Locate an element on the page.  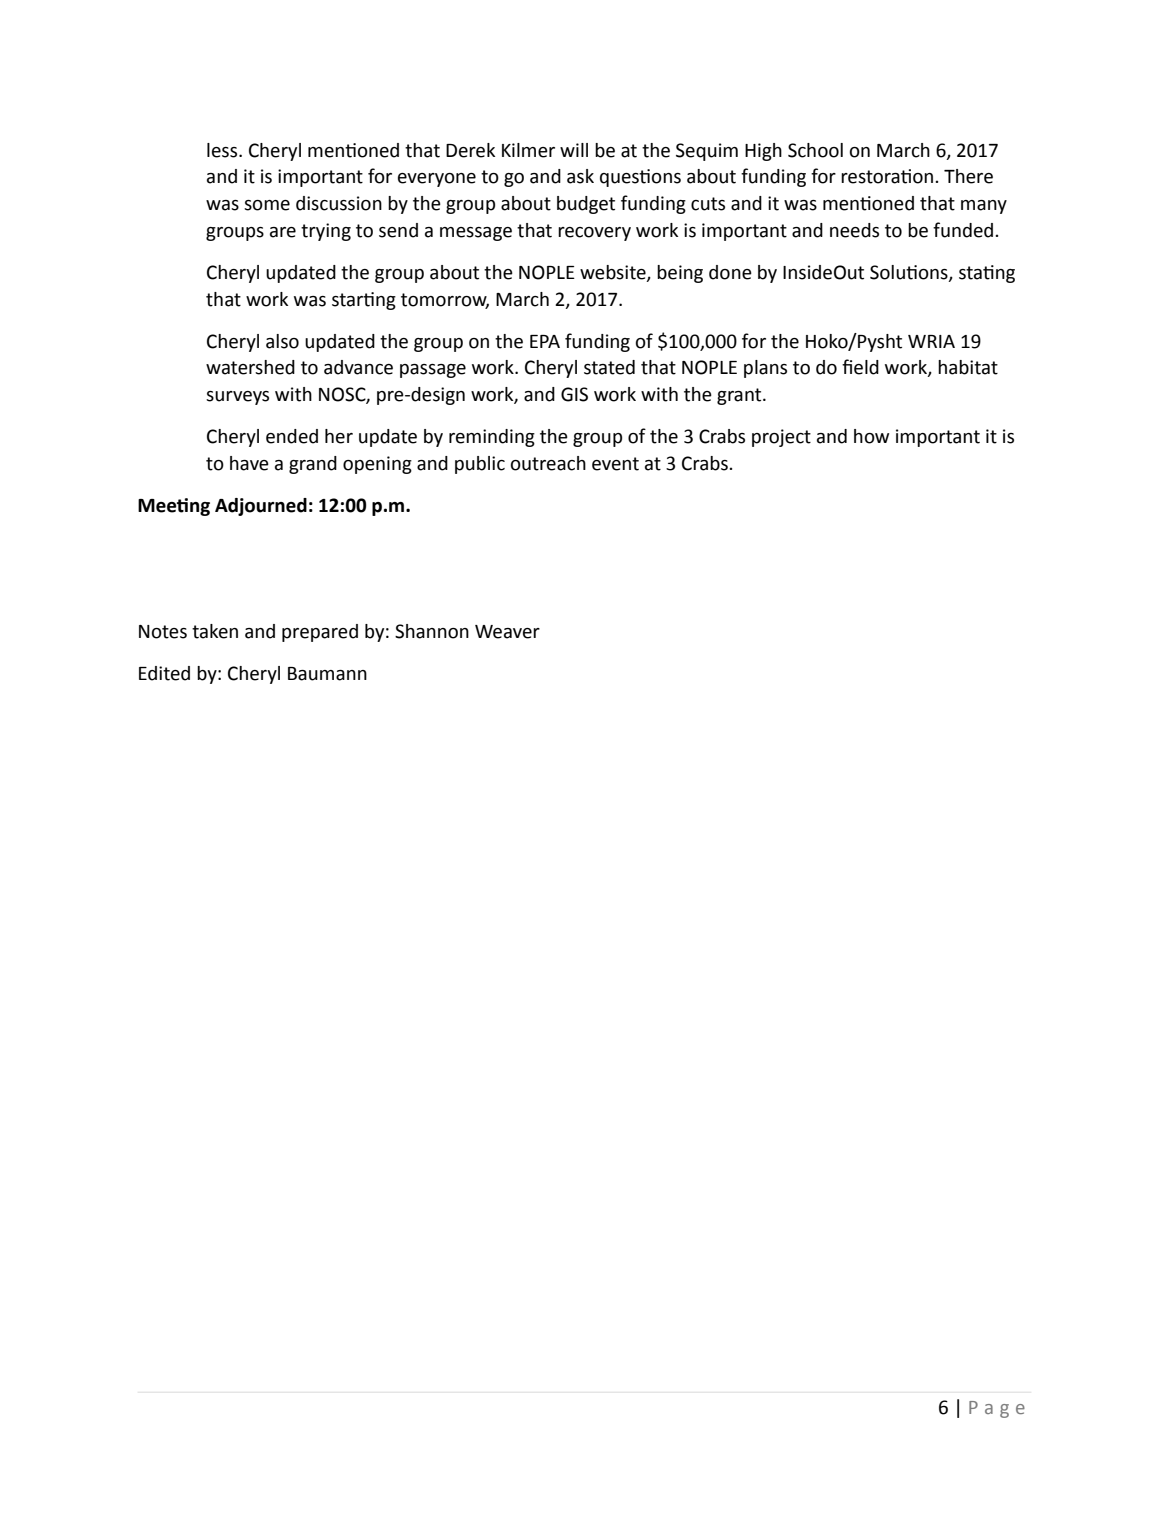
some is located at coordinates (267, 205).
